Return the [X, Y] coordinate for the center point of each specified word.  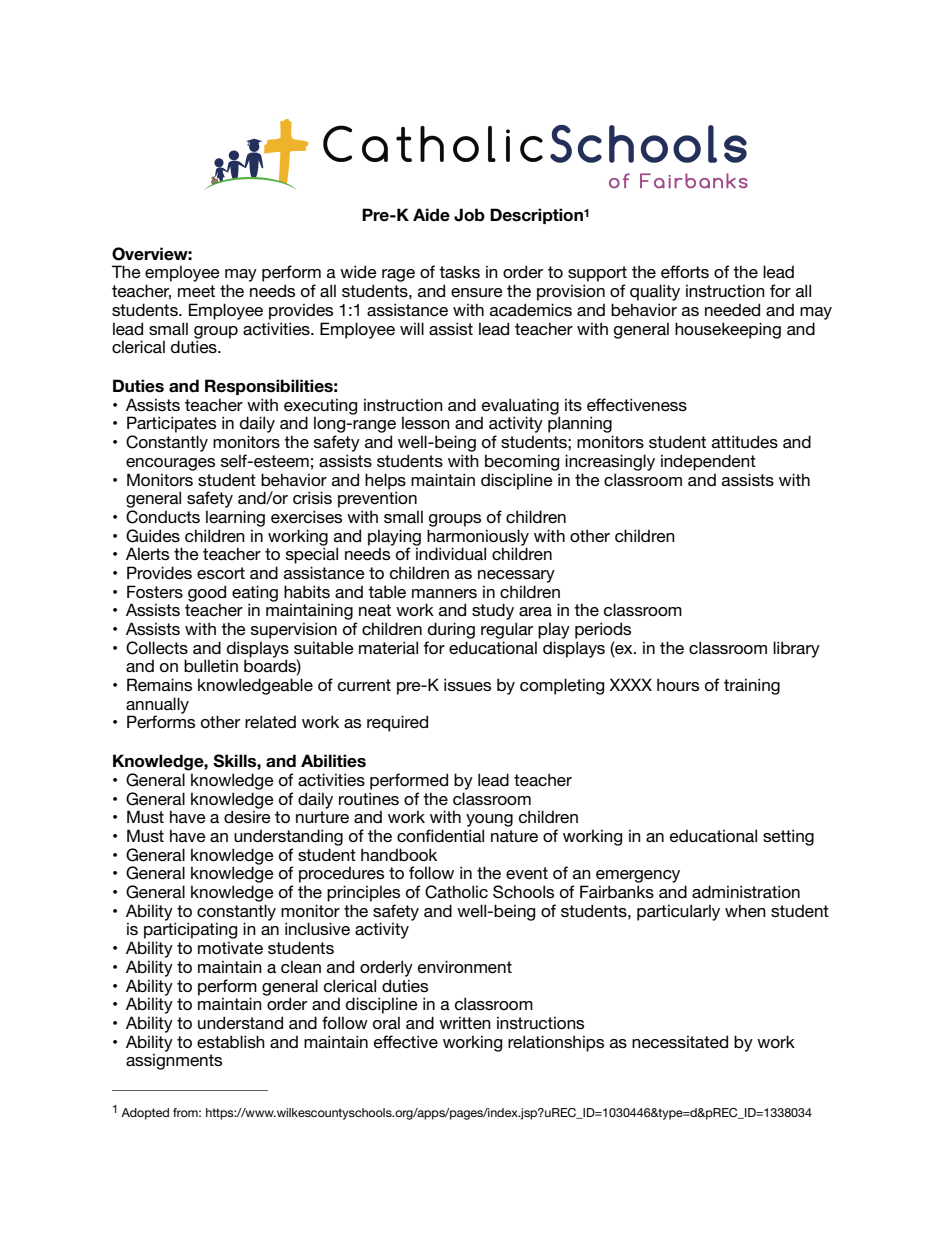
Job [469, 215]
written [465, 1022]
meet [196, 291]
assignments [174, 1061]
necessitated [680, 1041]
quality [655, 292]
